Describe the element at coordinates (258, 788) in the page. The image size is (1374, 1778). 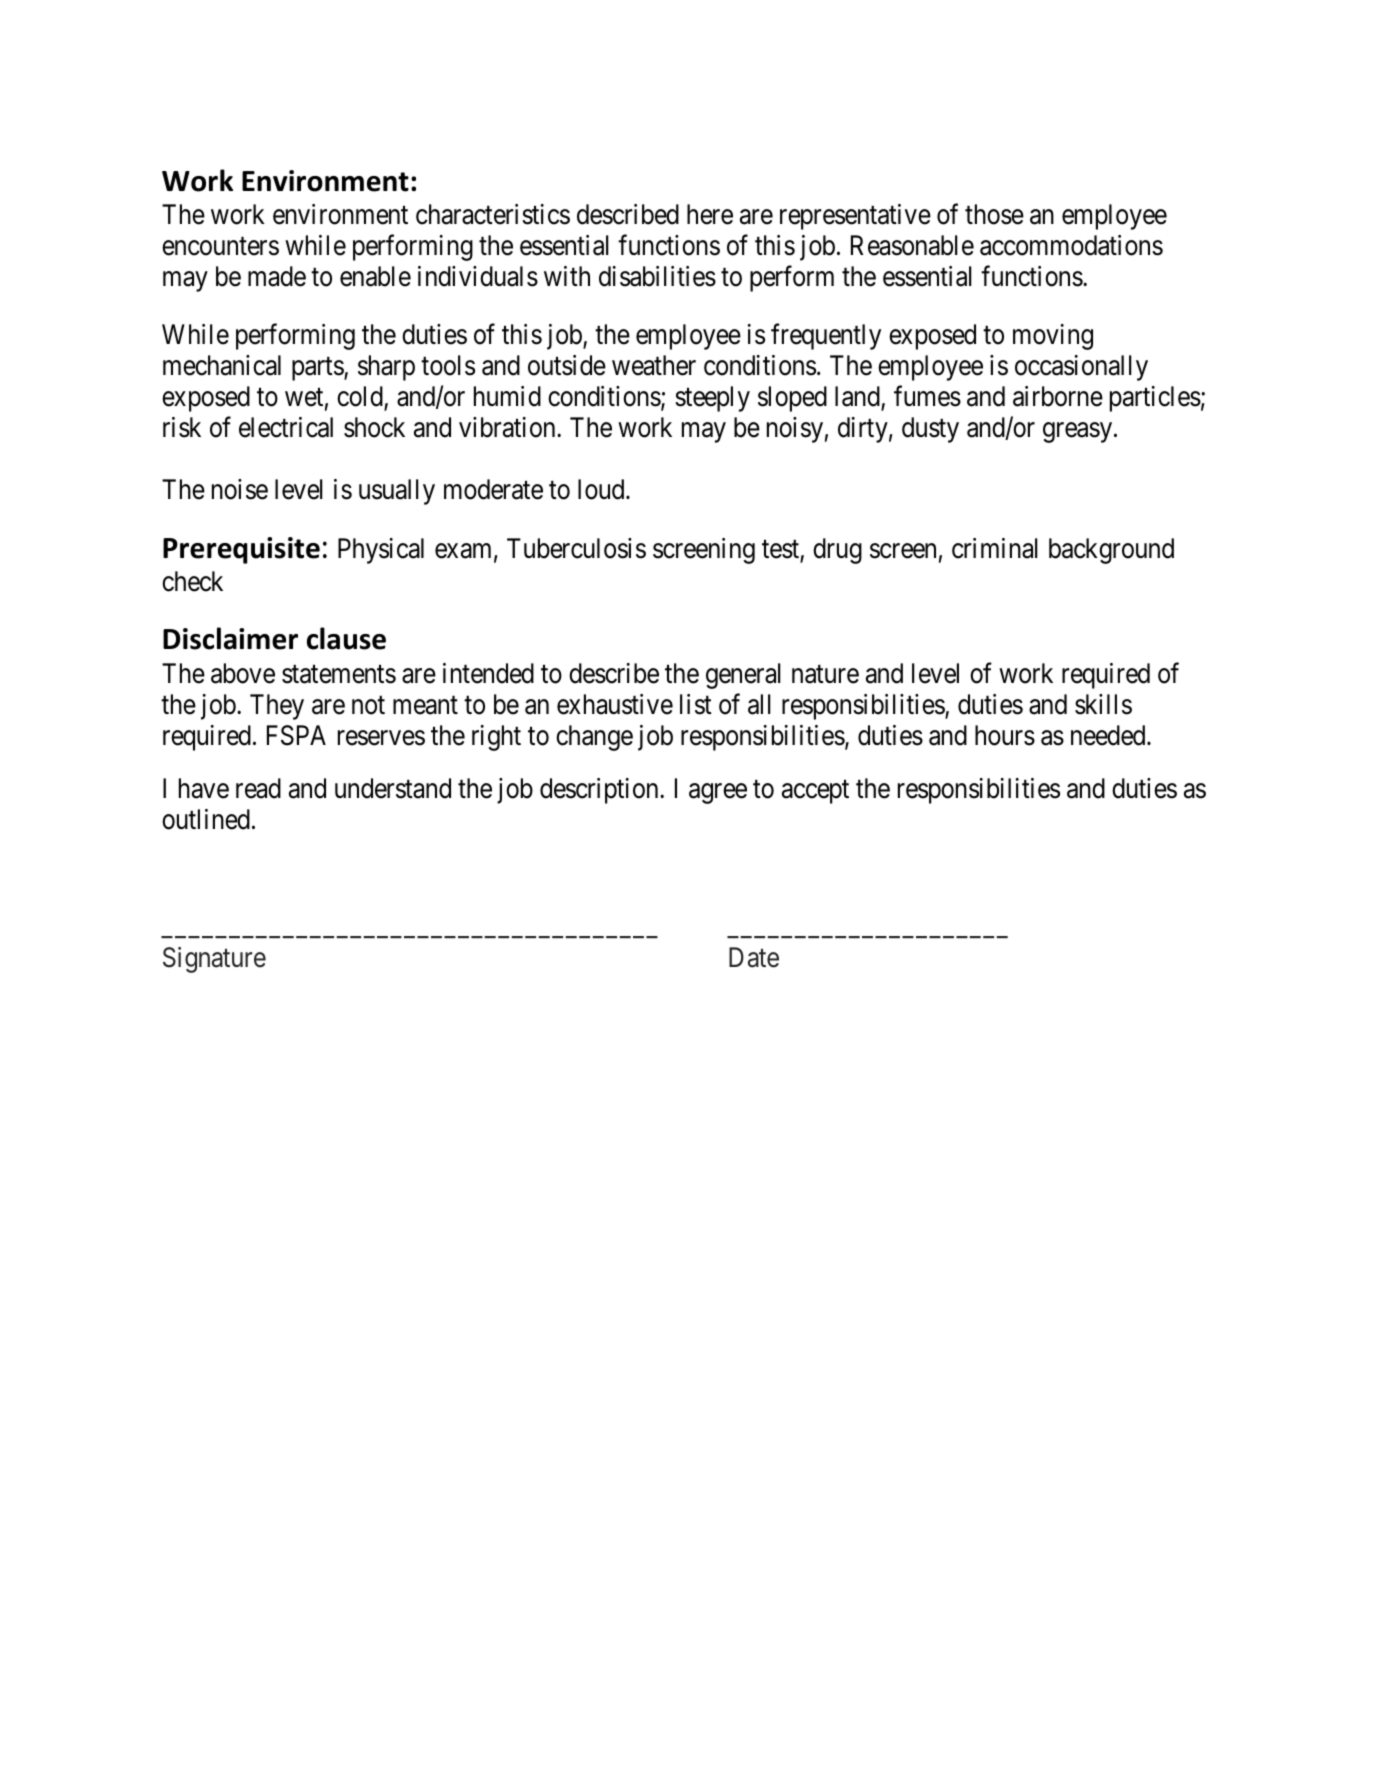
I see `read` at that location.
